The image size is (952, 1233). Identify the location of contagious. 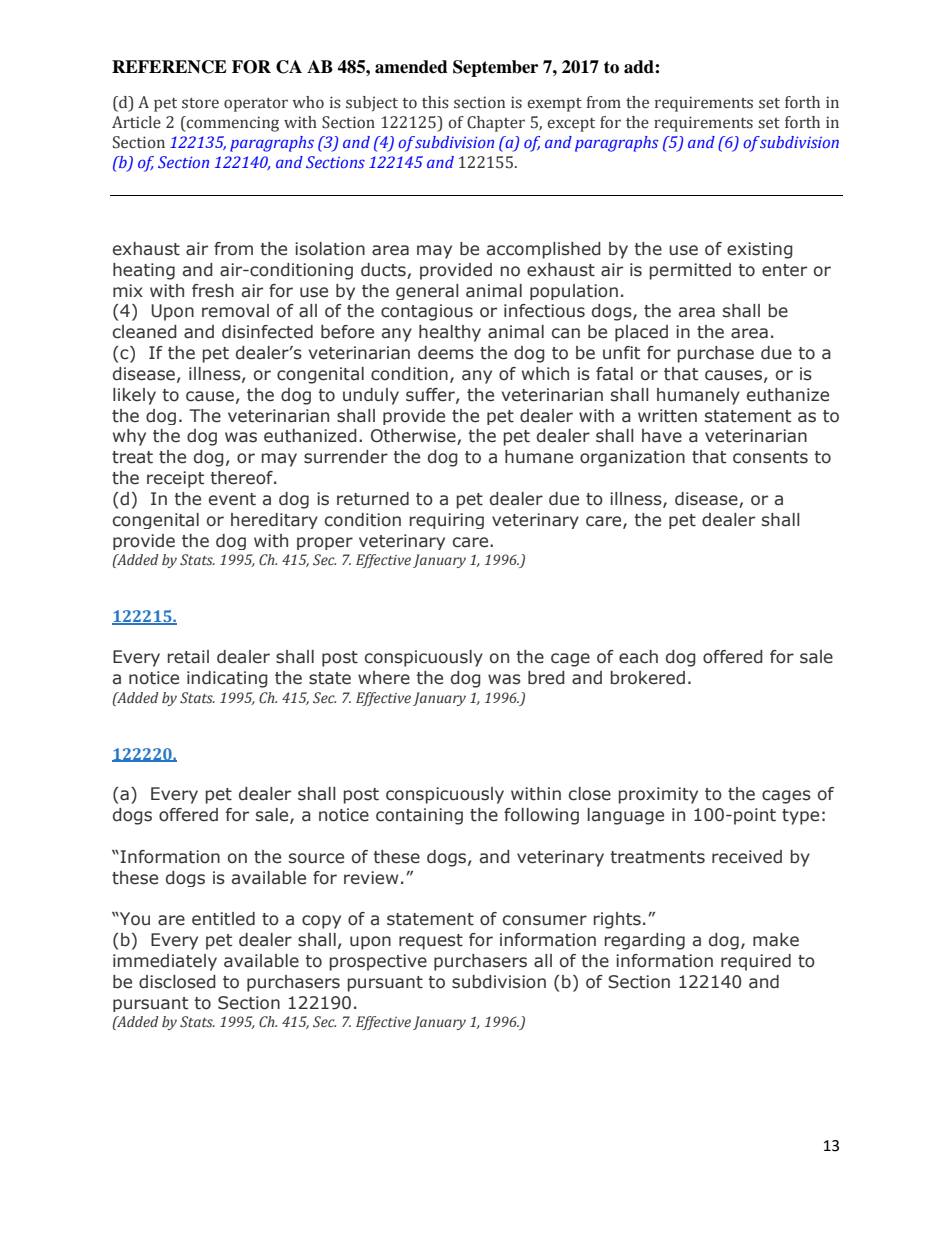
(427, 312).
